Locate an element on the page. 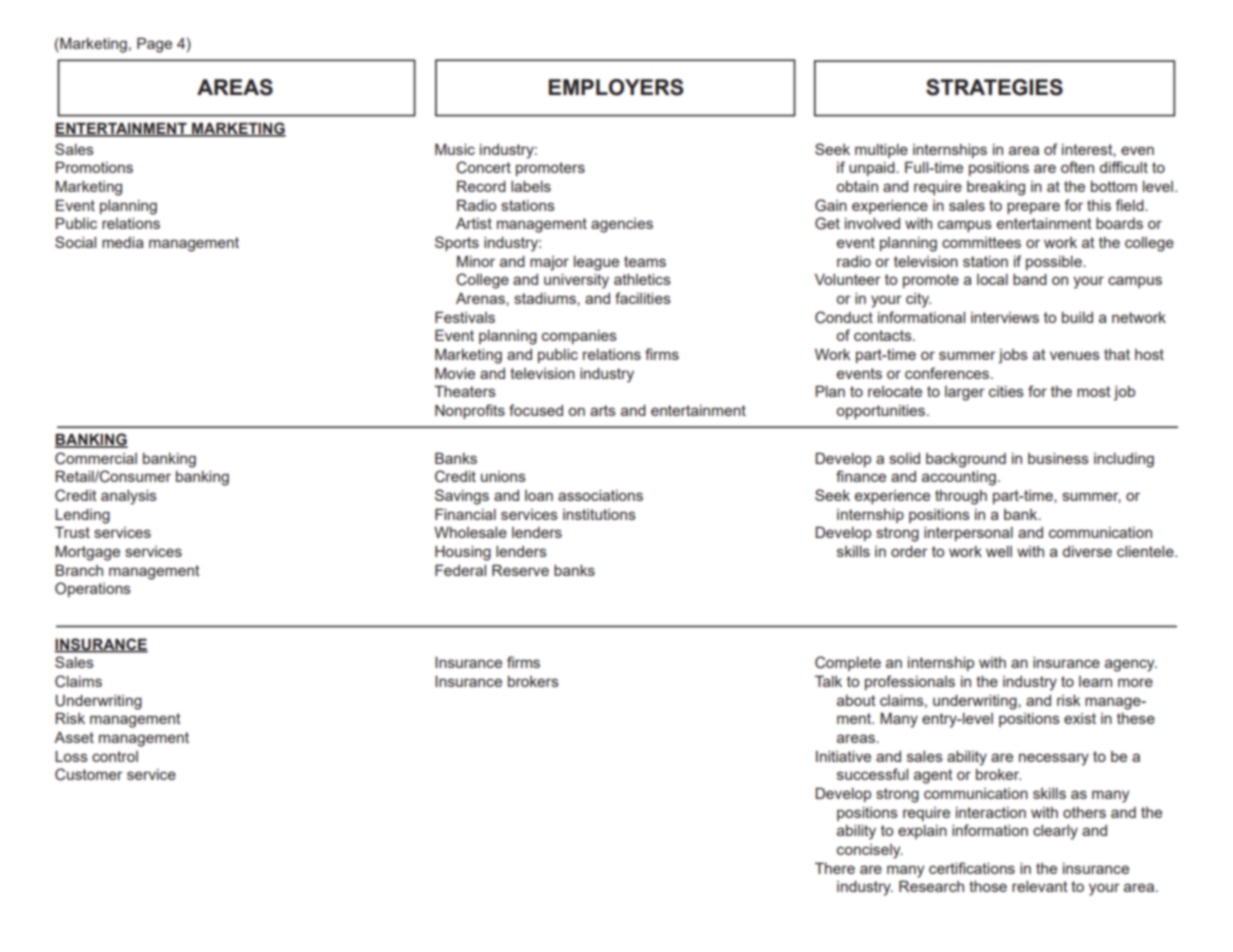 This page has height=952, width=1233. arts is located at coordinates (603, 410).
